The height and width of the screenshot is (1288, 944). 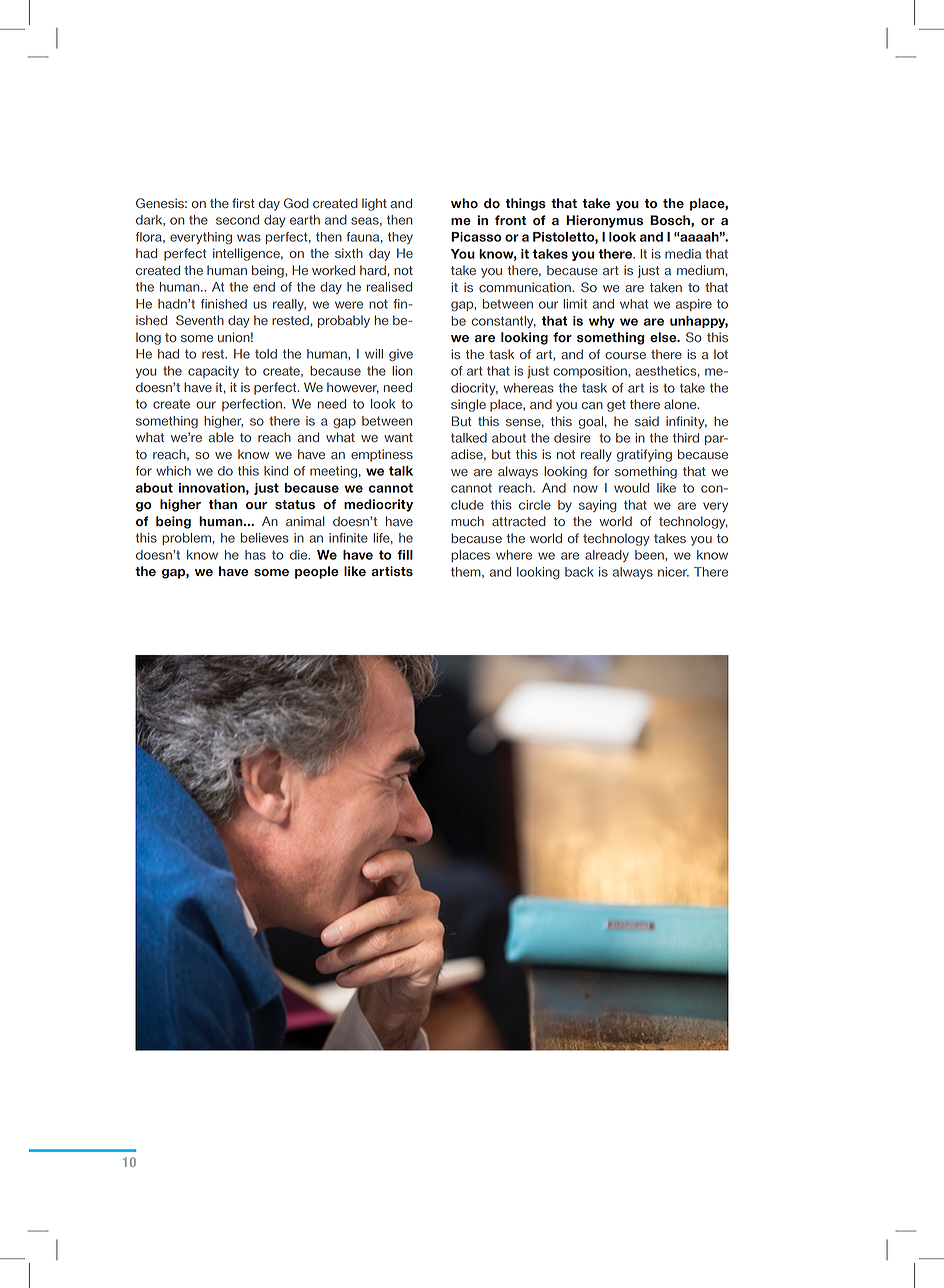 What do you see at coordinates (221, 437) in the screenshot?
I see `able` at bounding box center [221, 437].
